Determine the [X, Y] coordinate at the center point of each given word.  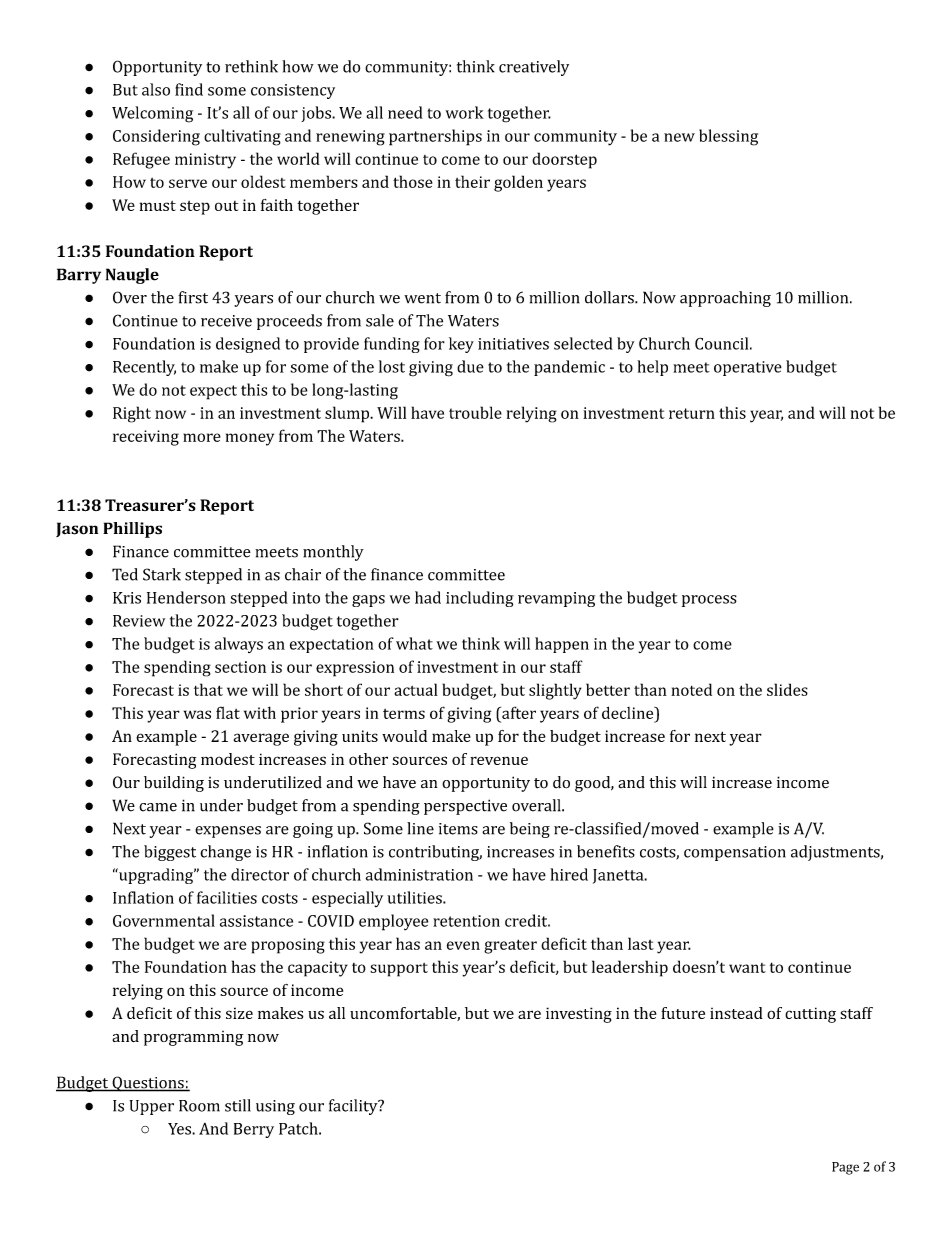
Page [845, 1168]
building [174, 784]
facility [354, 1107]
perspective [465, 807]
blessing [728, 137]
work [464, 112]
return [692, 413]
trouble [475, 412]
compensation [735, 853]
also [156, 89]
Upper [152, 1107]
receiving [146, 438]
